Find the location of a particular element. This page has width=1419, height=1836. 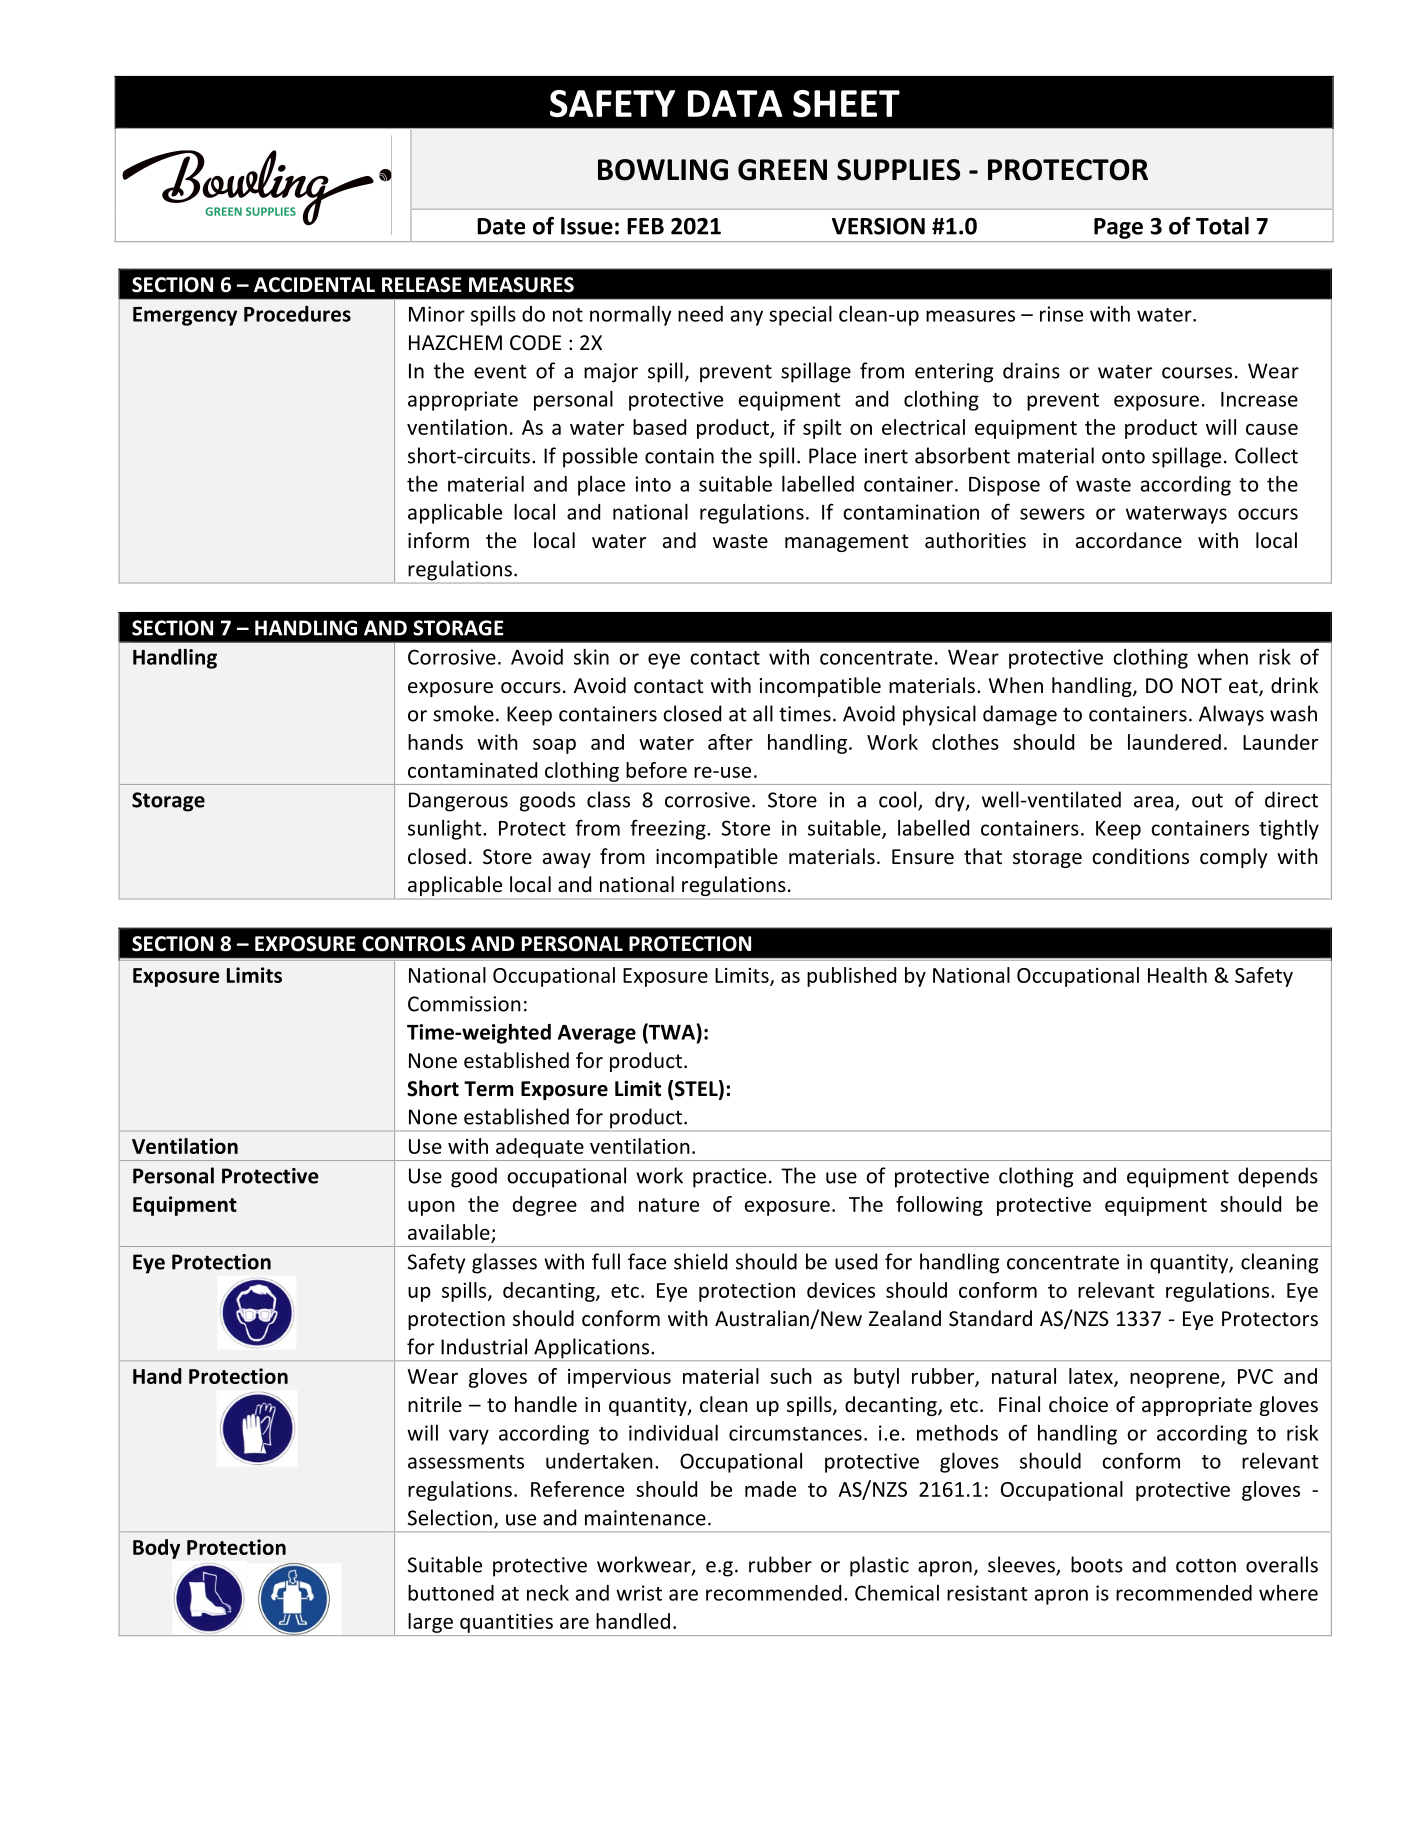

depends is located at coordinates (1278, 1177).
